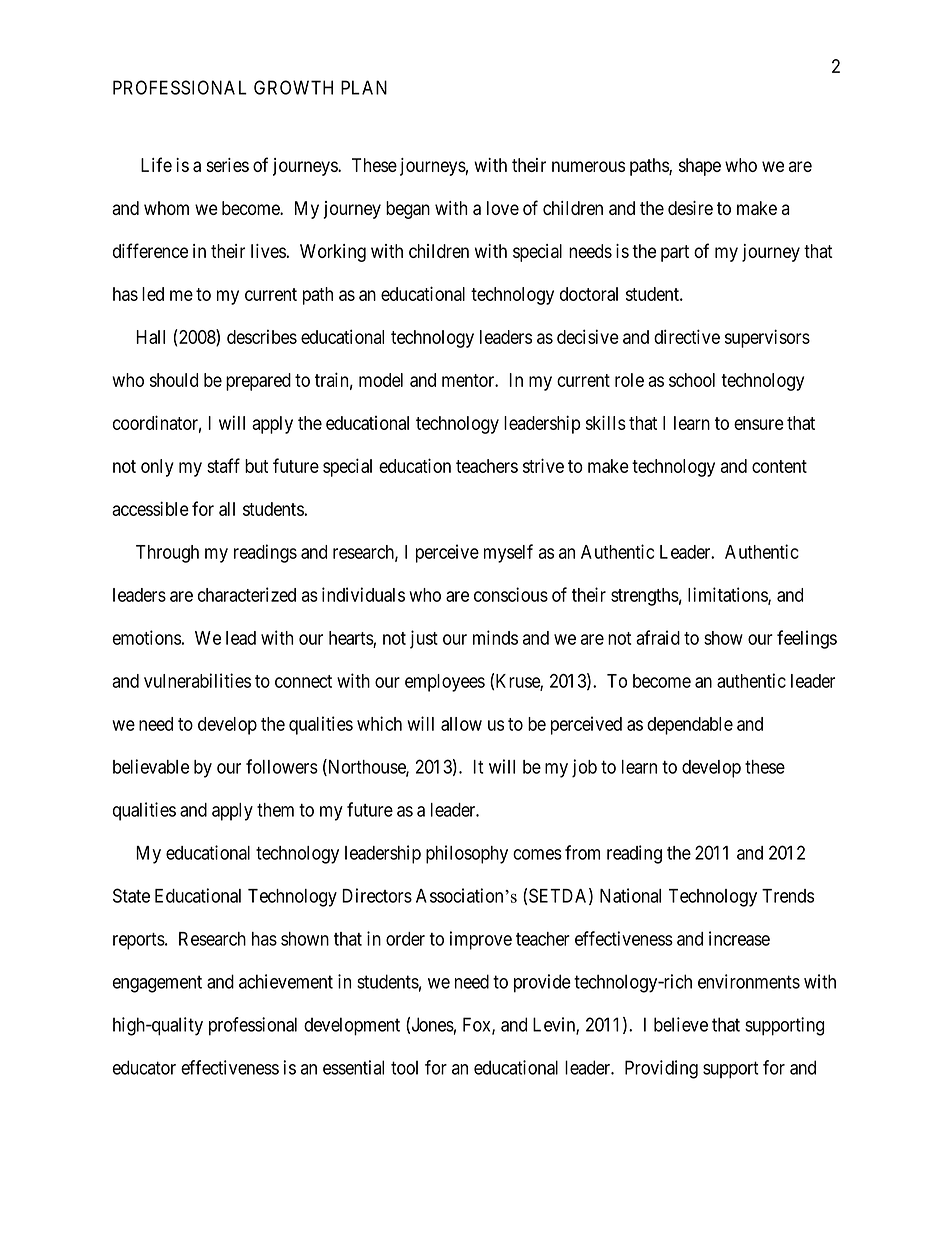  Describe the element at coordinates (445, 683) in the screenshot. I see `employees` at that location.
